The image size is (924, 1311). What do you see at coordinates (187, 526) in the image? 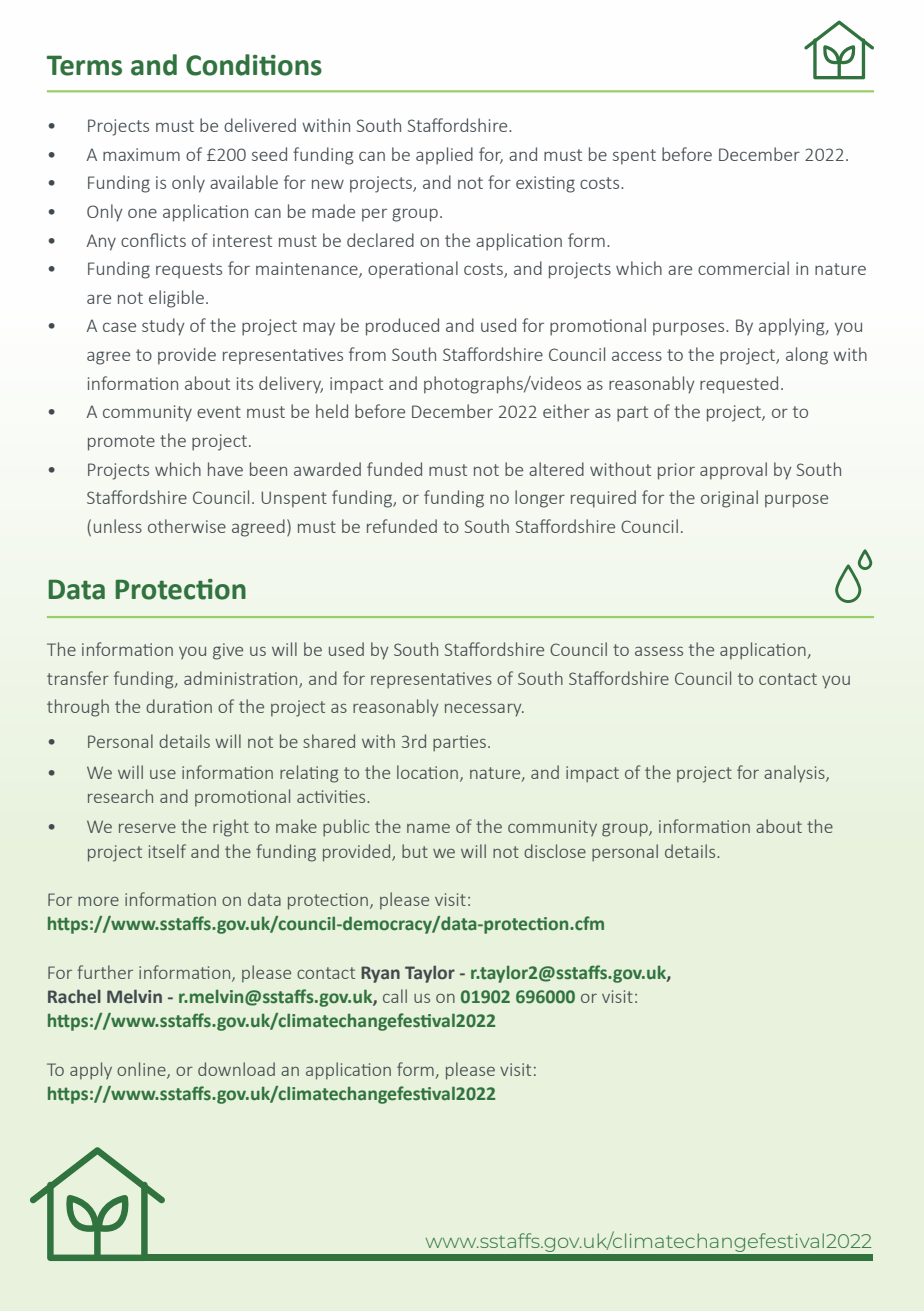
I see `otherwise` at bounding box center [187, 526].
